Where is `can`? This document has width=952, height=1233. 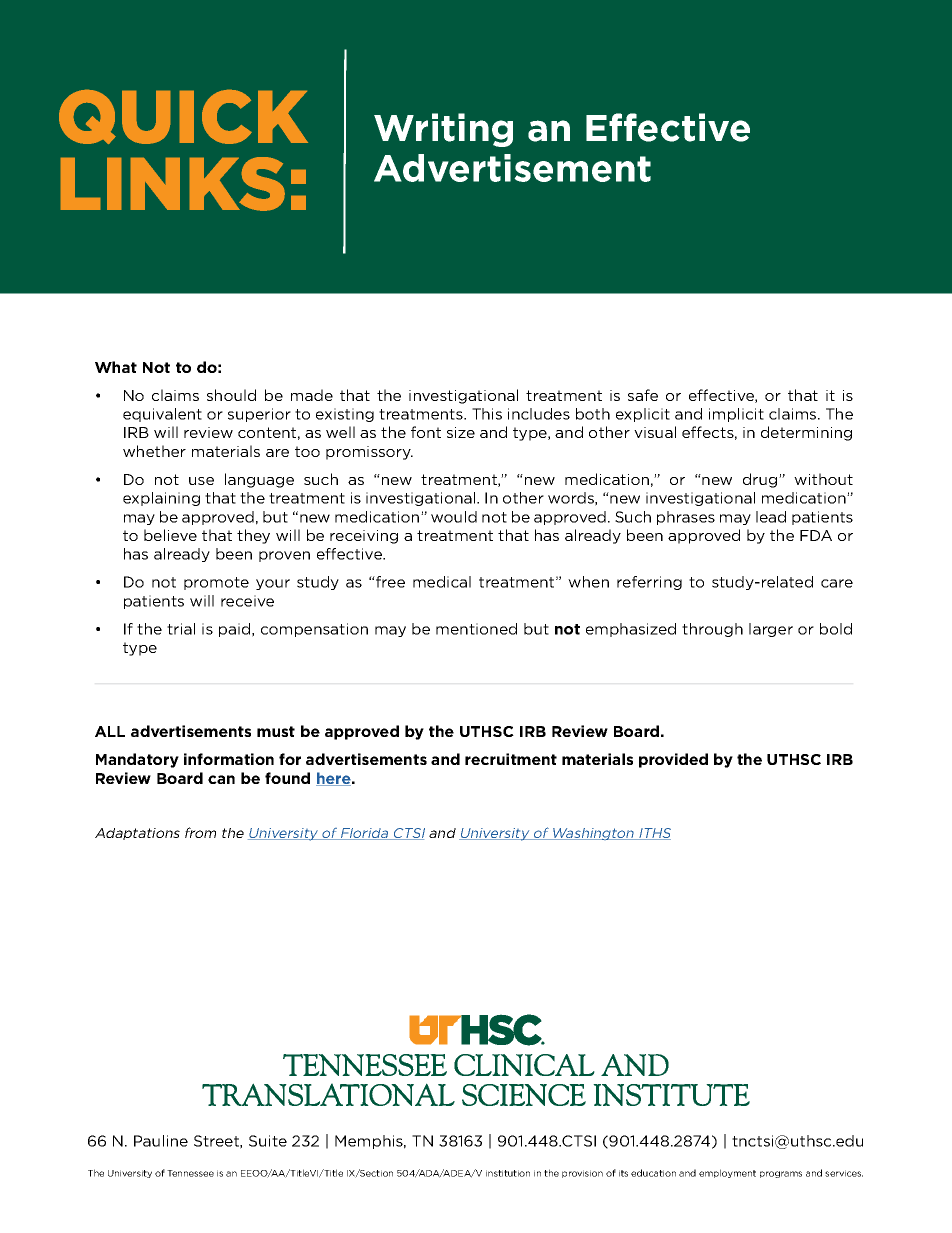
can is located at coordinates (221, 779).
